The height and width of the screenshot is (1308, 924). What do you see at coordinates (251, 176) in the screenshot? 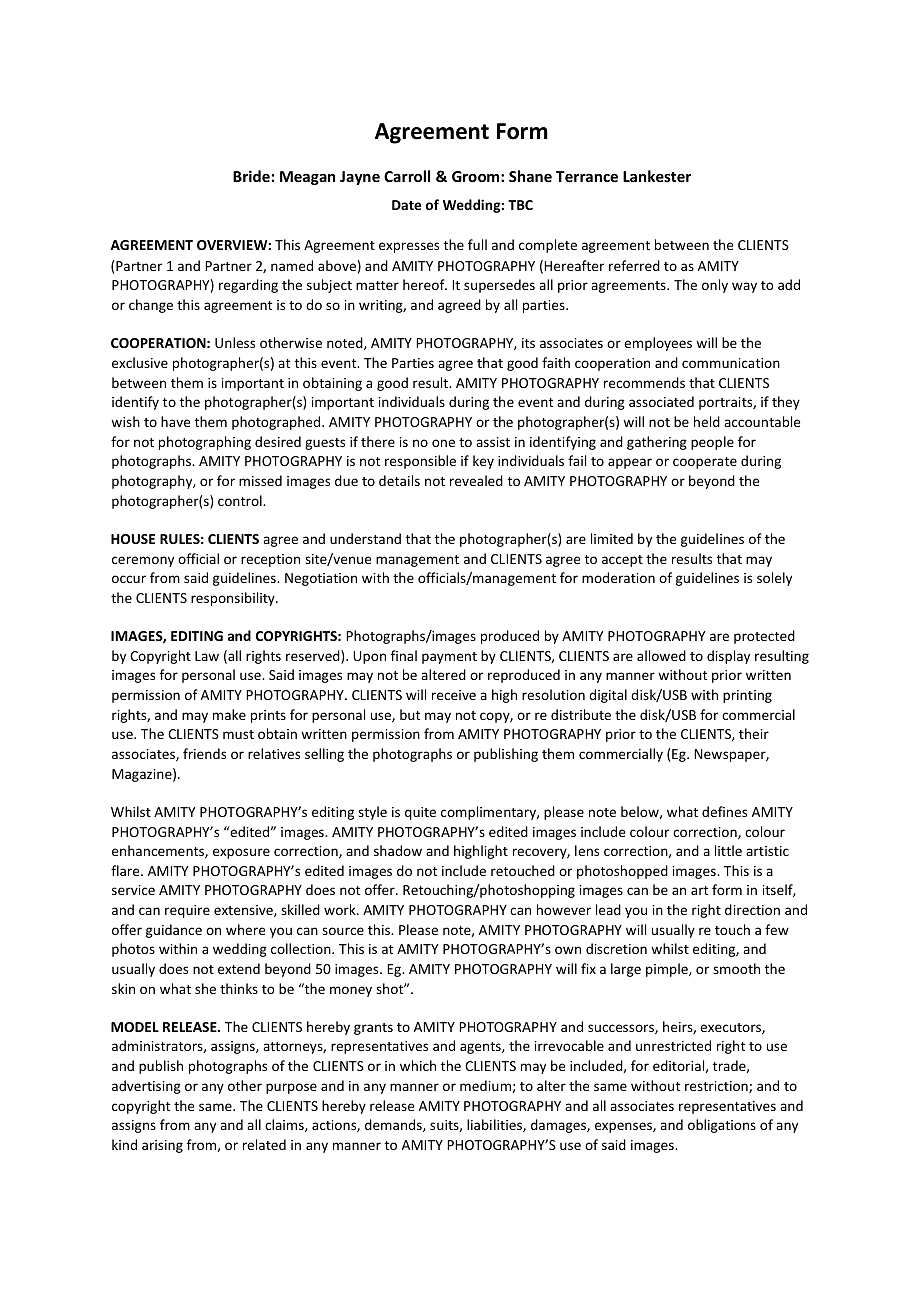
I see `Bride` at bounding box center [251, 176].
